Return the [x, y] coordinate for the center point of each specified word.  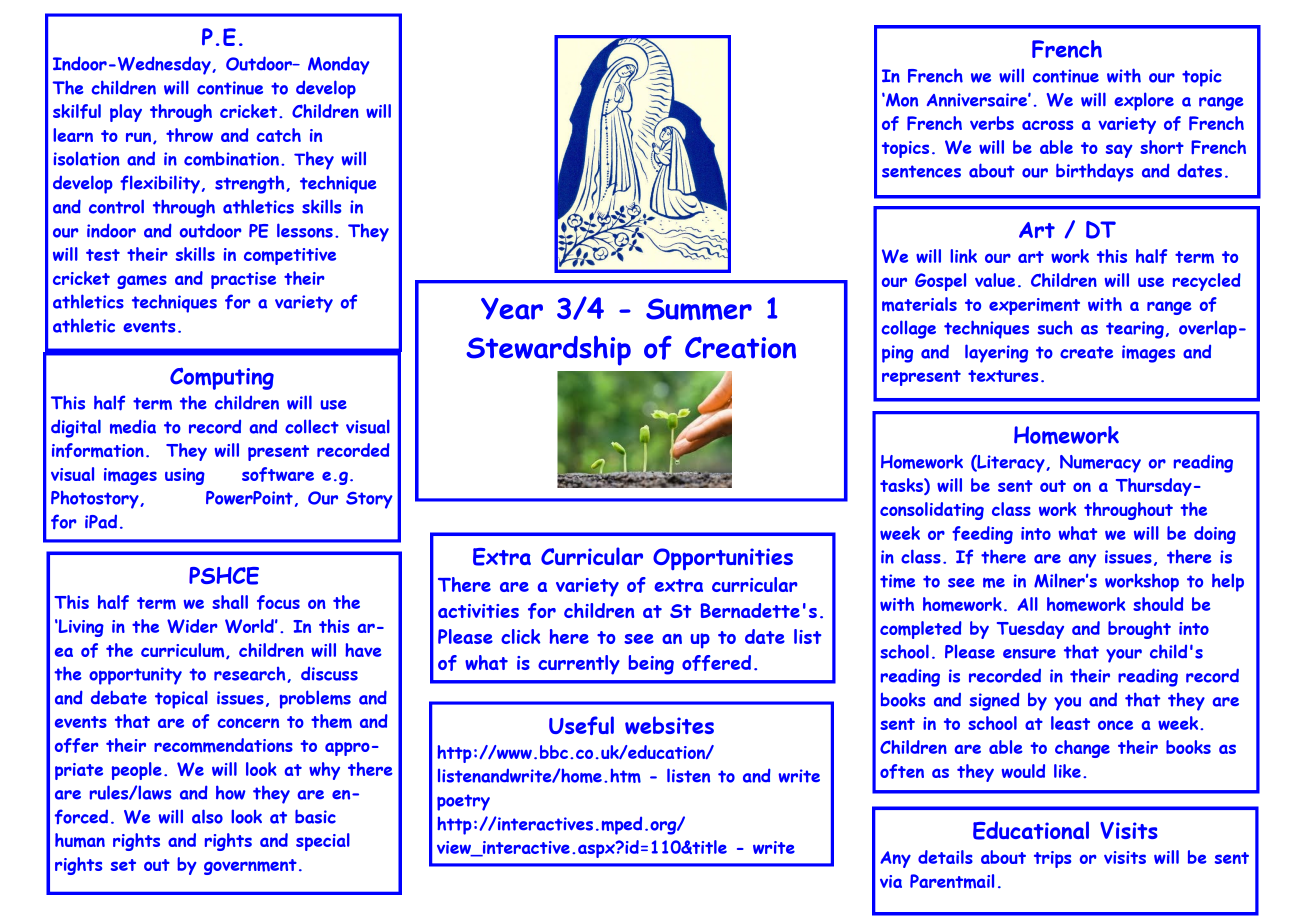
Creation [740, 348]
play [126, 113]
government [250, 867]
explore [1144, 101]
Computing [222, 378]
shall [230, 602]
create [1086, 352]
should [1158, 604]
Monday [339, 65]
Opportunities [723, 559]
